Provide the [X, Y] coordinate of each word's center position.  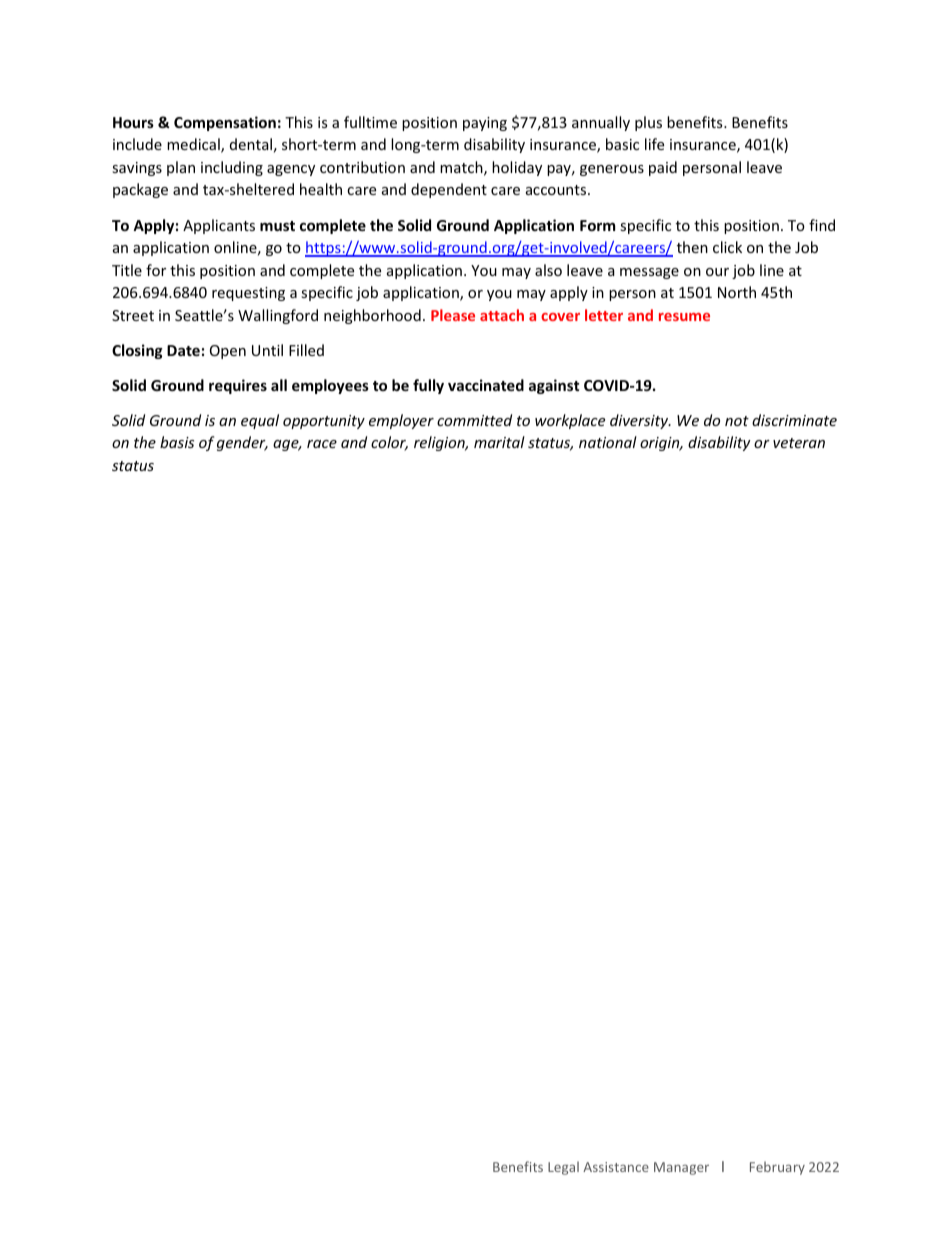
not [737, 421]
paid [663, 168]
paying [485, 124]
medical [194, 145]
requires [238, 386]
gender [242, 443]
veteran [799, 443]
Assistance [616, 1167]
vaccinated [486, 385]
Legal [563, 1168]
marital [499, 442]
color [389, 443]
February [777, 1168]
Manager [681, 1168]
